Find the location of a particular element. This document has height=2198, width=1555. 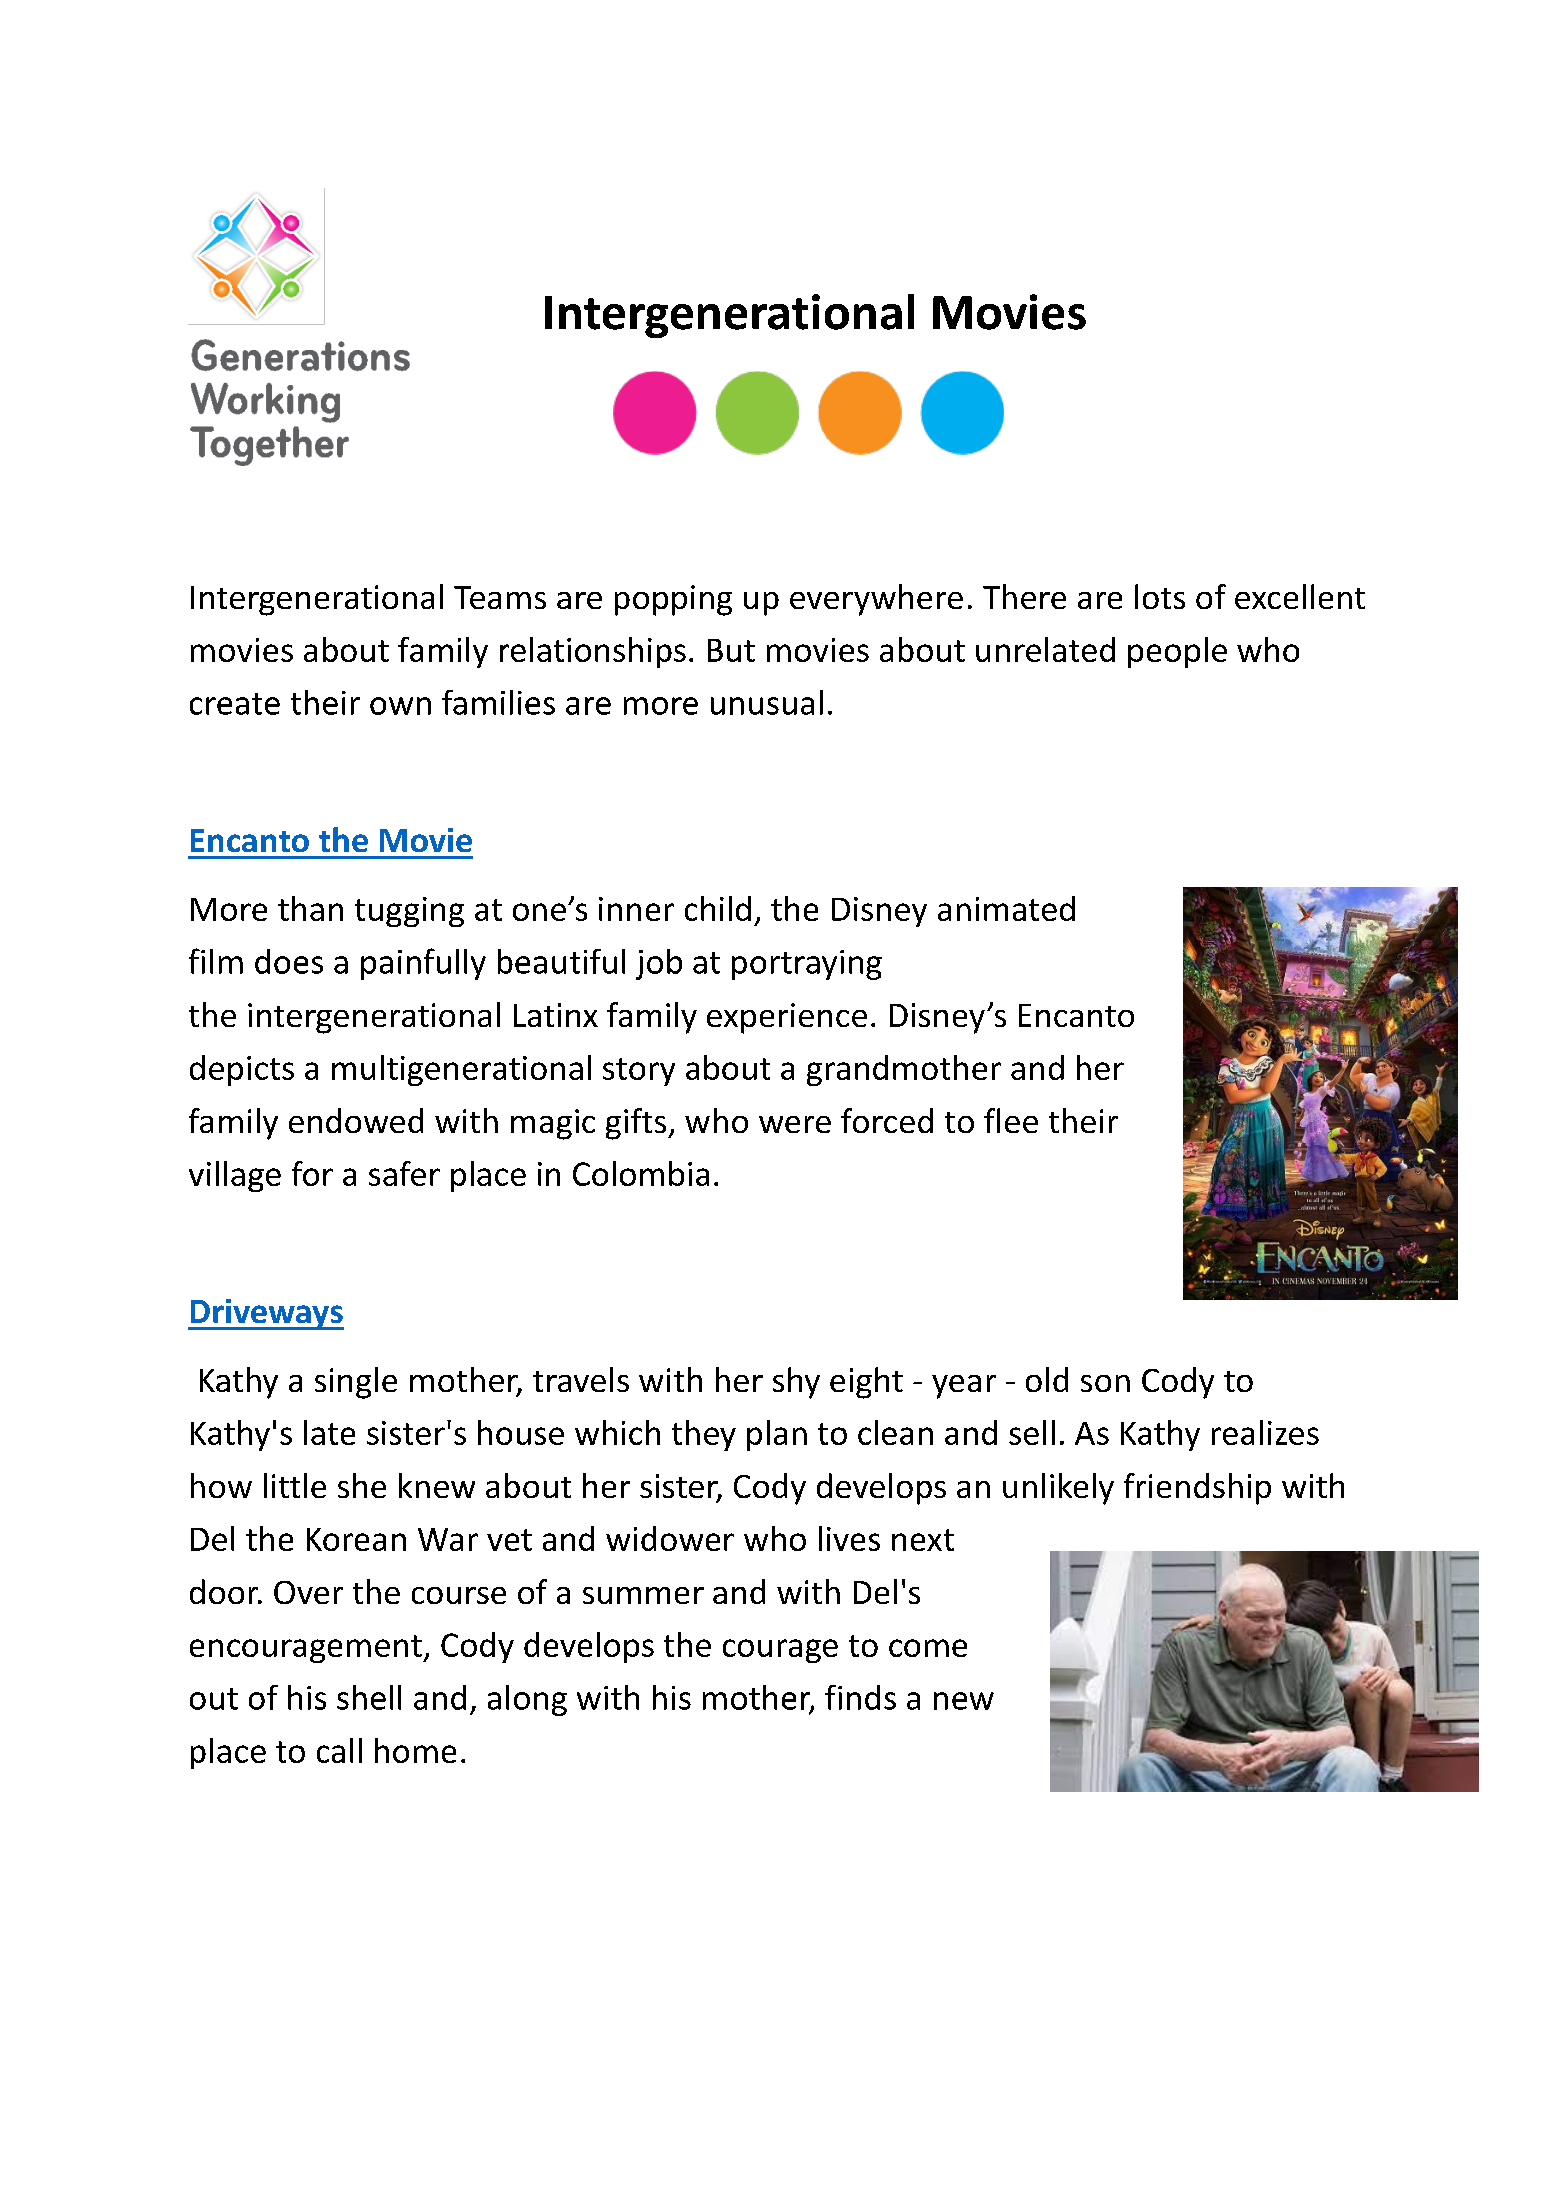

own is located at coordinates (400, 706).
